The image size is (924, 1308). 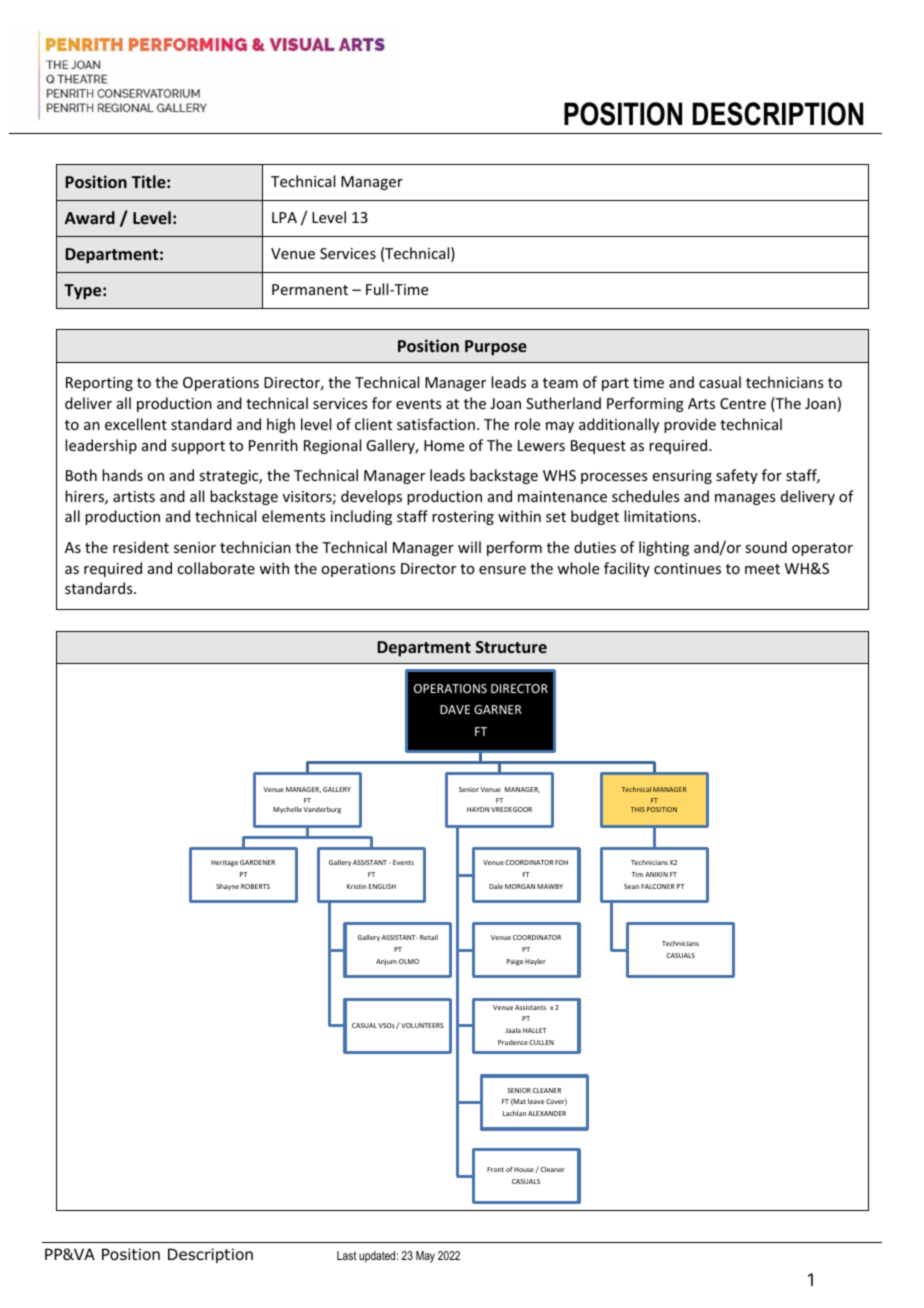 What do you see at coordinates (444, 445) in the image?
I see `Home` at bounding box center [444, 445].
